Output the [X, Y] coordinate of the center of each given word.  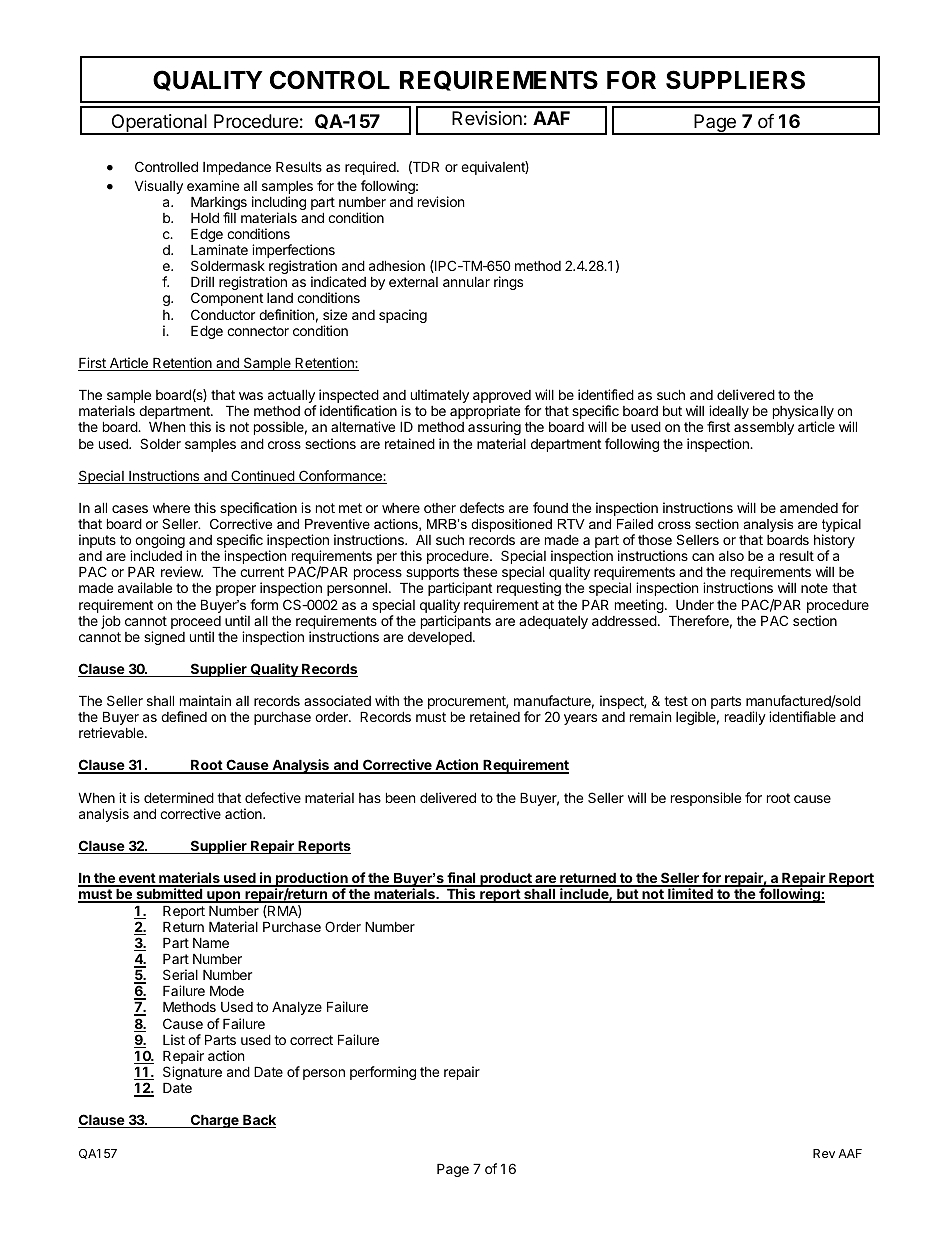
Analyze [297, 1008]
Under [695, 605]
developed [440, 638]
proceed [196, 624]
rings [508, 283]
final [461, 879]
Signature [192, 1074]
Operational [159, 124]
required [371, 168]
